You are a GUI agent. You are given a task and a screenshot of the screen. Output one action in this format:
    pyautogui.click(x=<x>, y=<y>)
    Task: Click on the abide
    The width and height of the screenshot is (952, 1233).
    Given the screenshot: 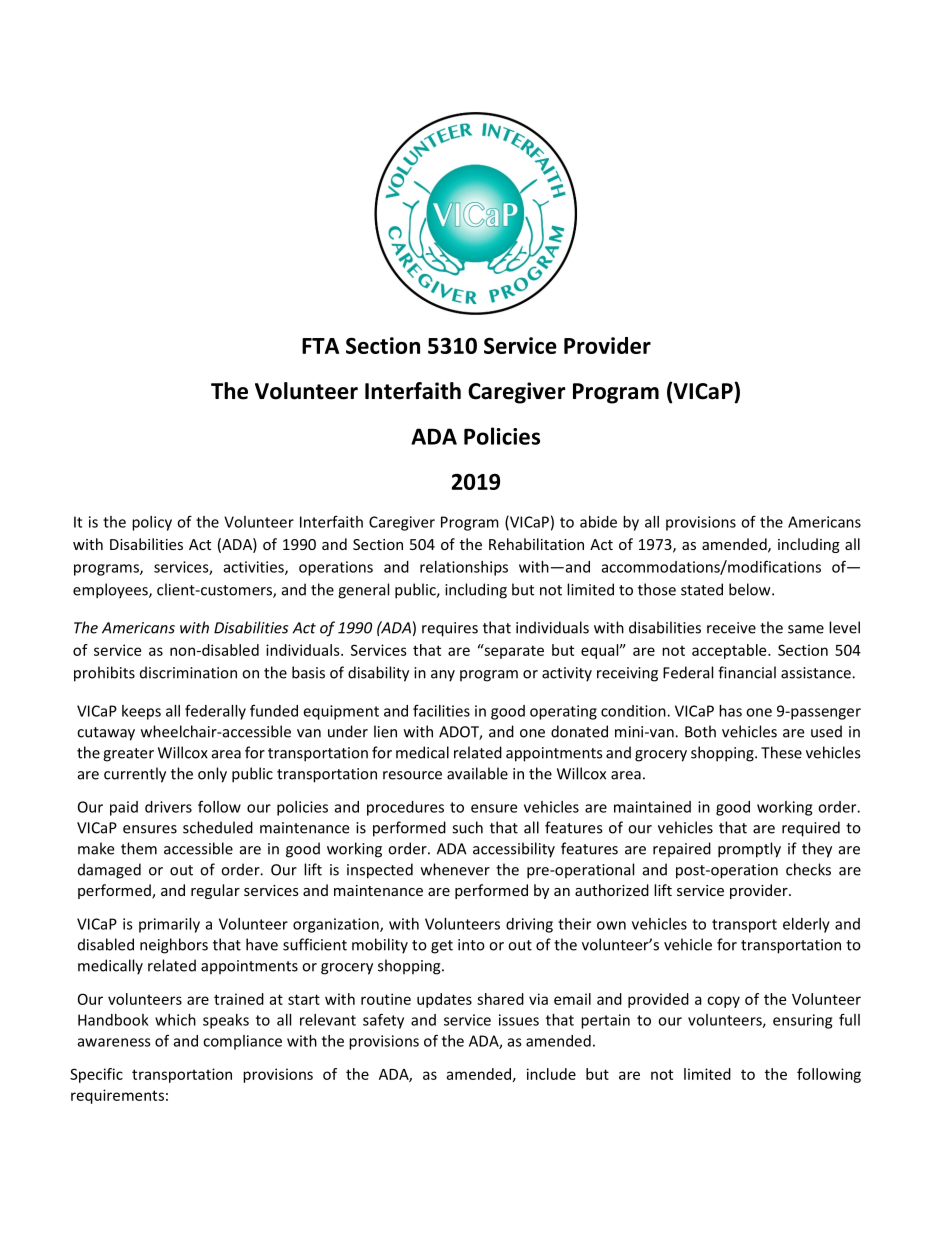 What is the action you would take?
    pyautogui.click(x=598, y=522)
